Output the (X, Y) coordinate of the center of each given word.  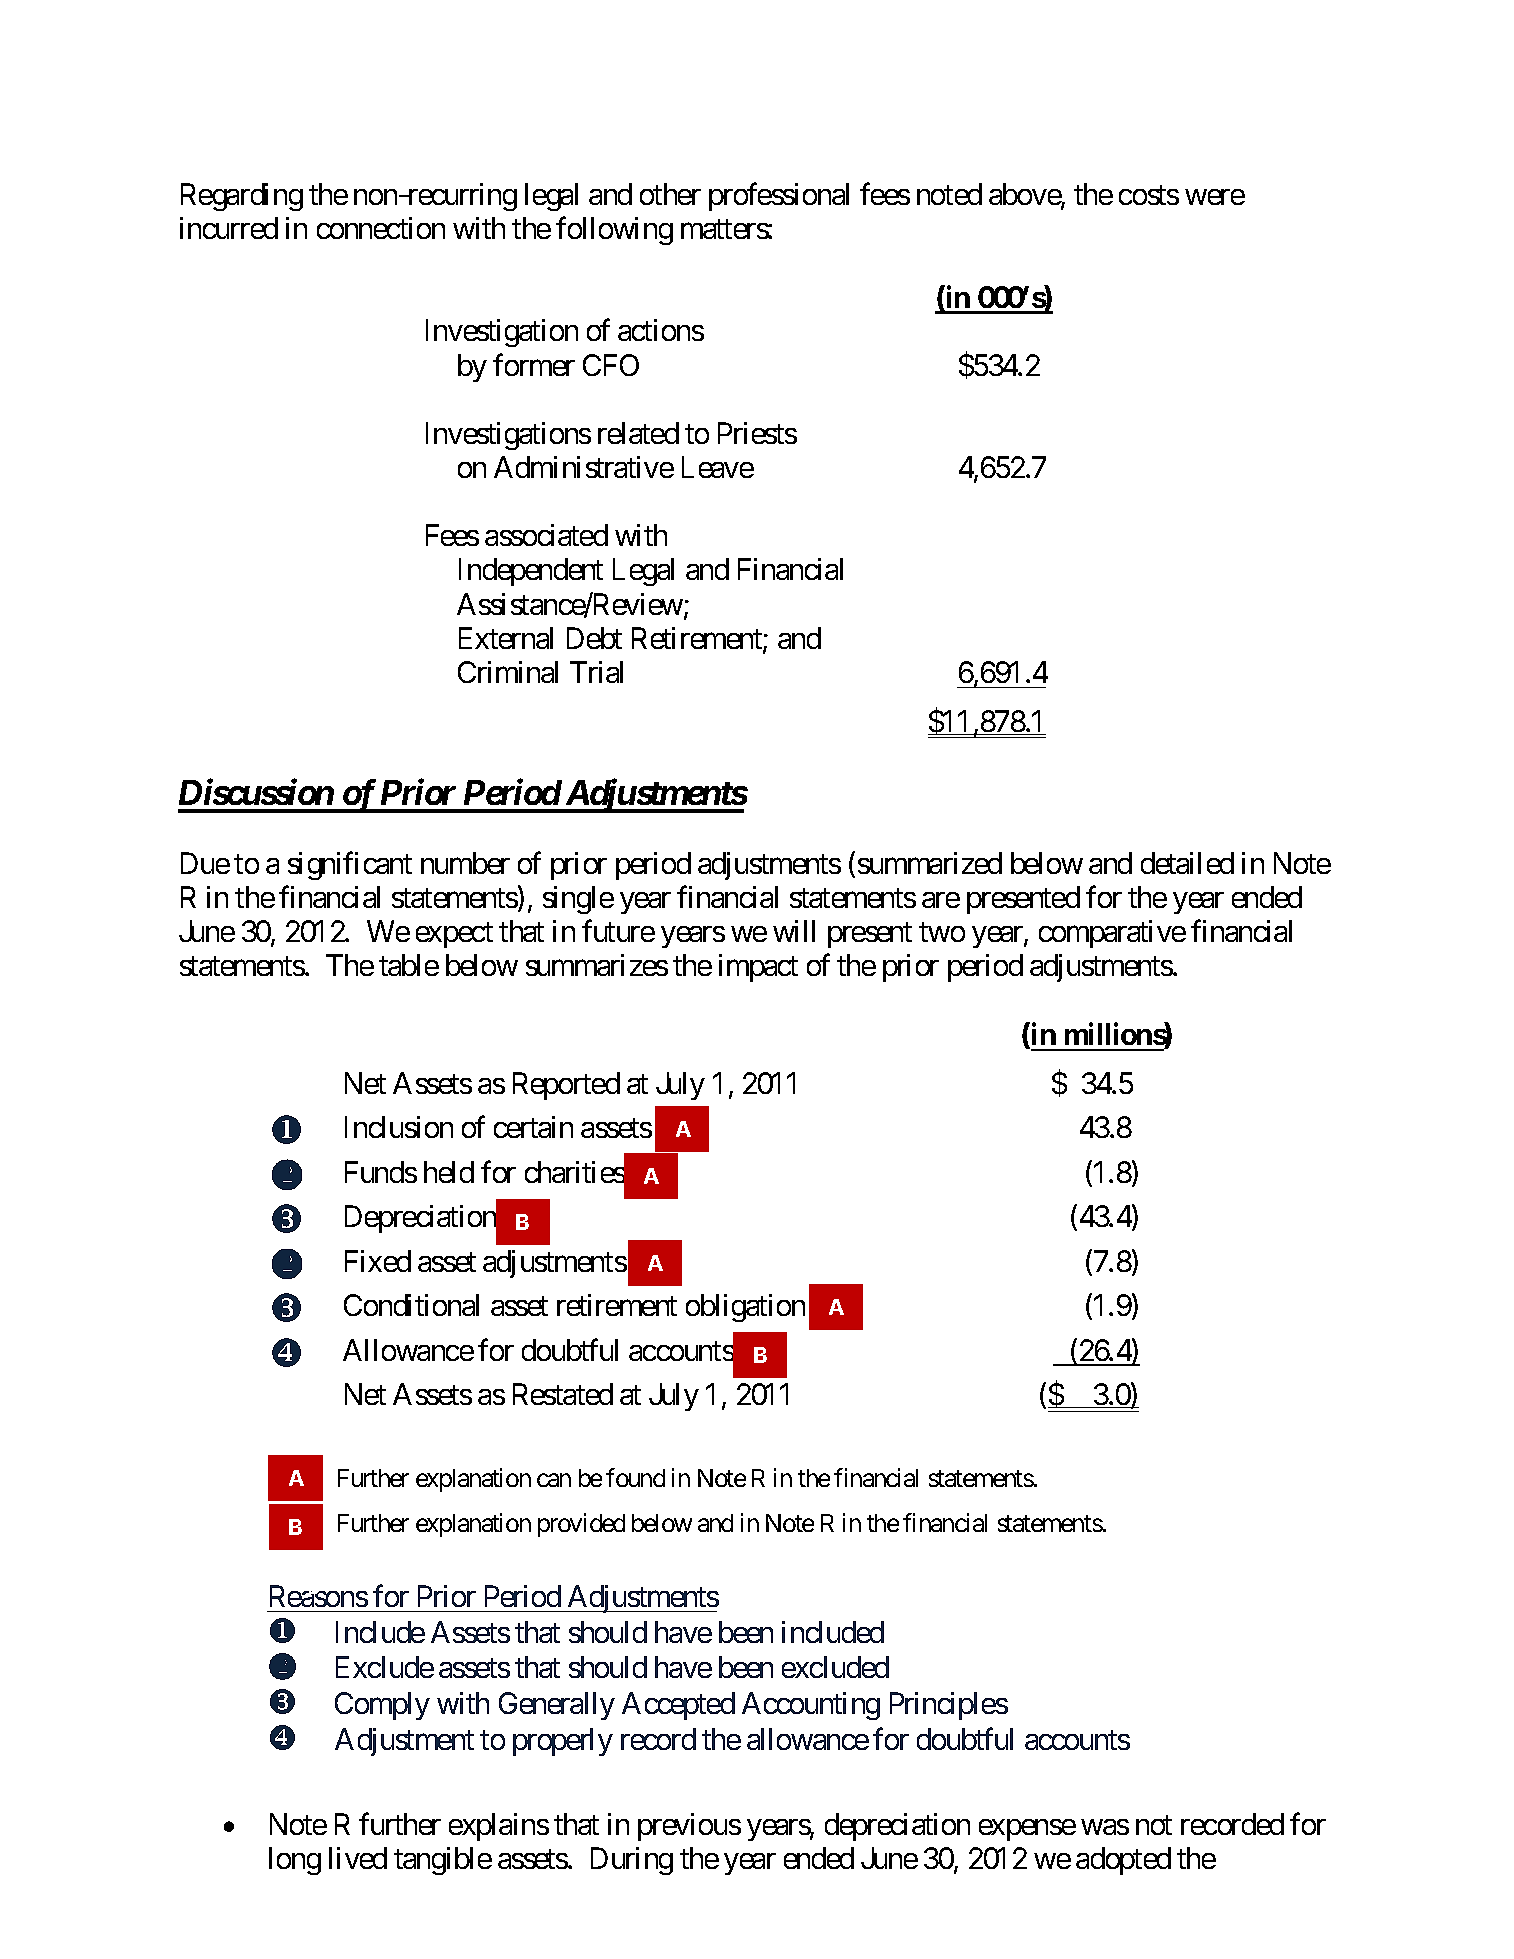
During (632, 1861)
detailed (1187, 863)
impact (758, 968)
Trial (596, 672)
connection (381, 228)
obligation (745, 1308)
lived (358, 1858)
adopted (1123, 1861)
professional (779, 197)
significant (350, 866)
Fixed (378, 1261)
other (670, 194)
